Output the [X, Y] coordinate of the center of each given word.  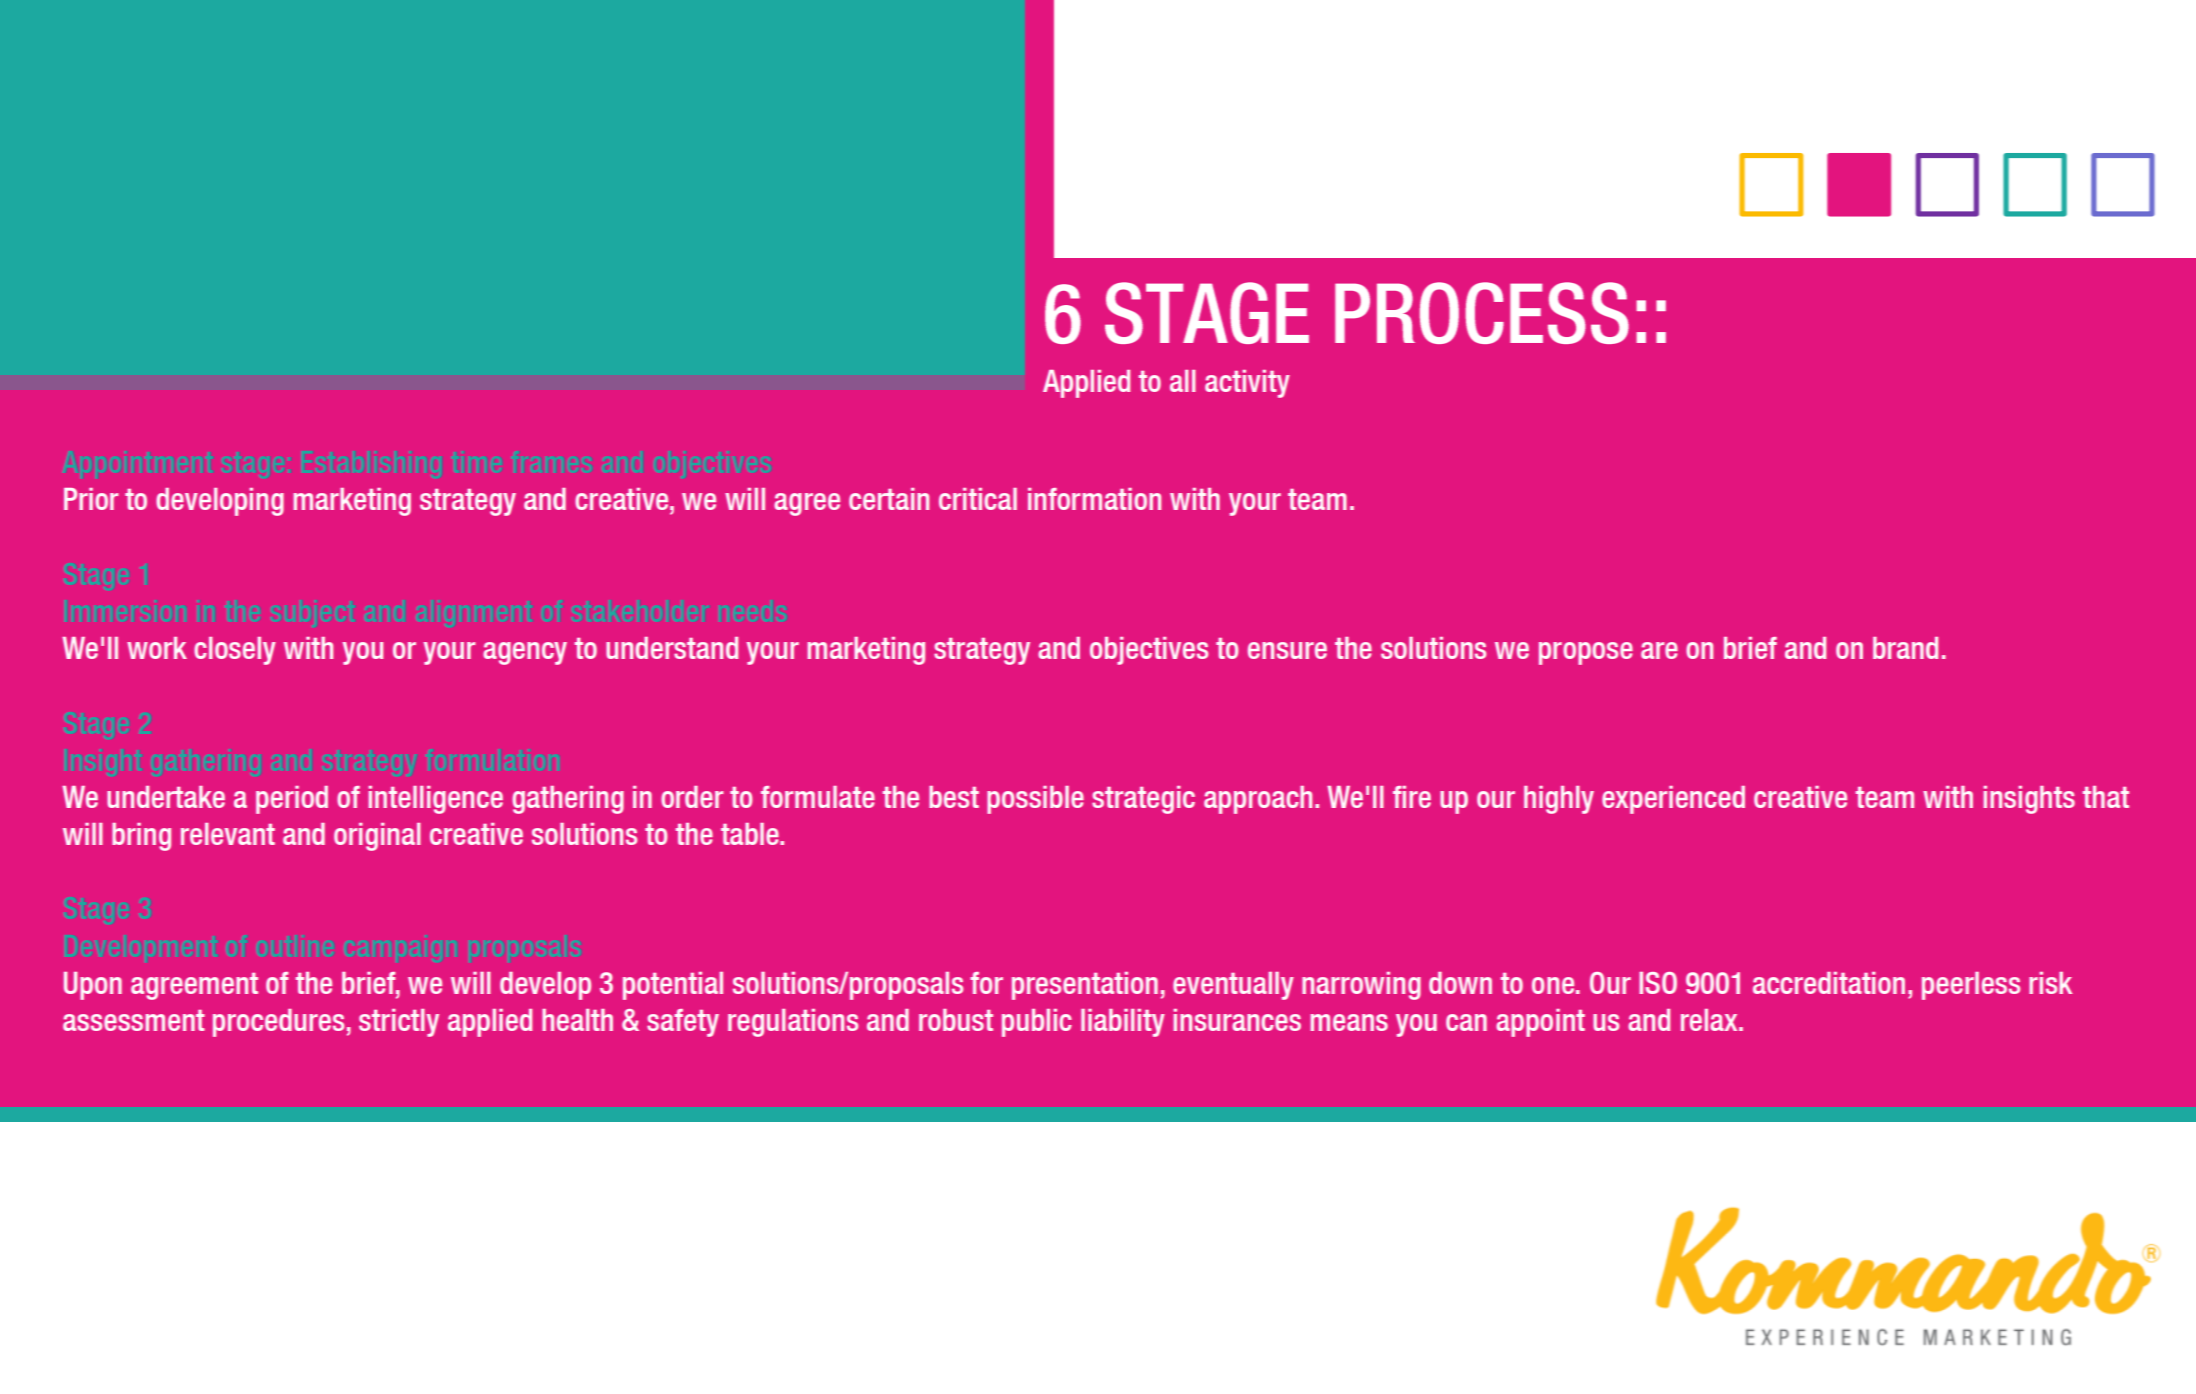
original [377, 837]
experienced [1673, 800]
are [1659, 650]
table [751, 834]
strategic [1143, 800]
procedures [278, 1023]
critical [978, 499]
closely [235, 651]
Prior [91, 499]
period [292, 800]
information [1094, 499]
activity [1247, 384]
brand [1905, 648]
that [2106, 797]
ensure [1287, 650]
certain [889, 499]
